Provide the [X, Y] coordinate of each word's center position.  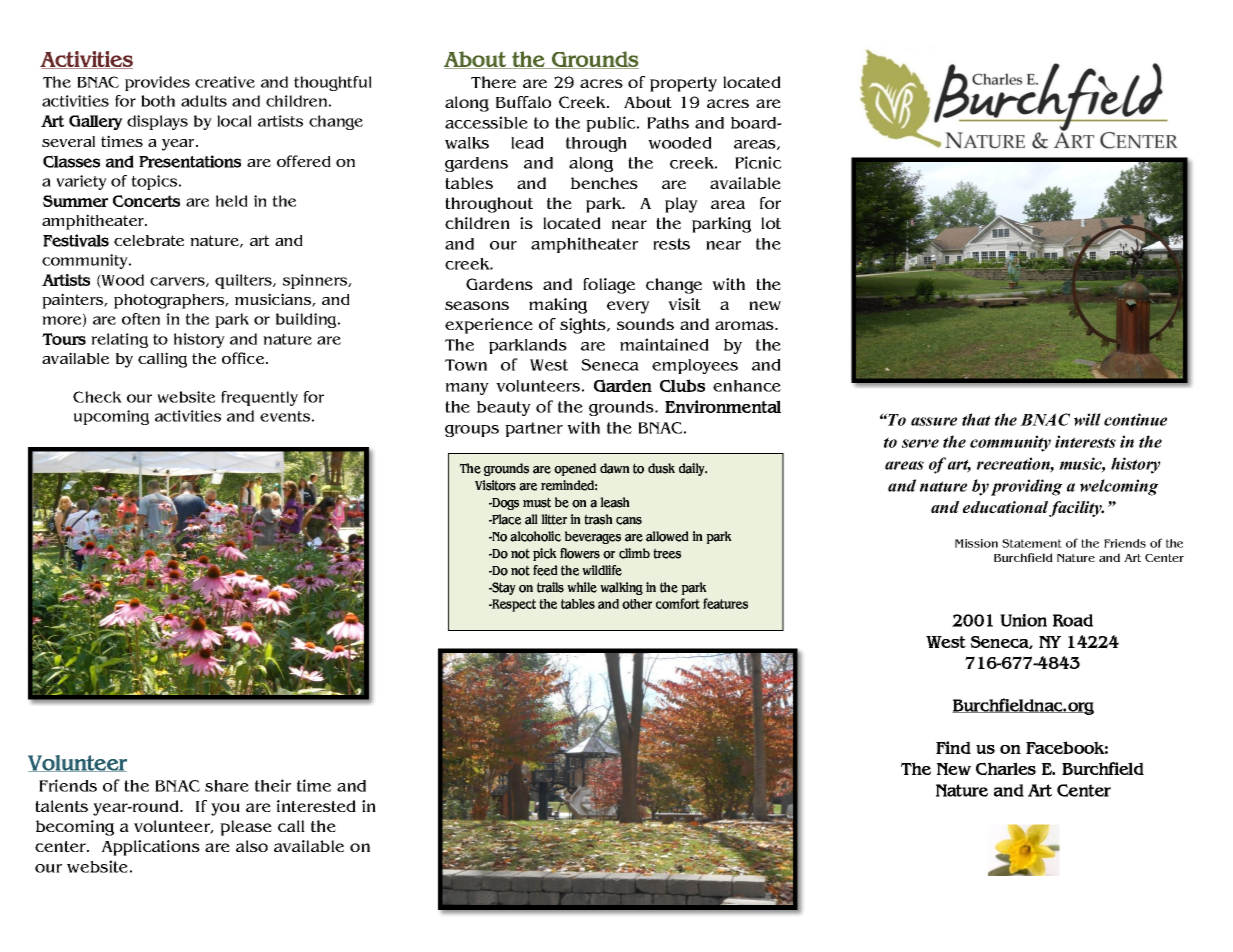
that [976, 419]
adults [204, 101]
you [225, 809]
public [612, 124]
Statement [1032, 543]
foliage [609, 286]
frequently [259, 398]
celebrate [149, 240]
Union [1023, 620]
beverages [593, 537]
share [227, 786]
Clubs [682, 386]
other [637, 604]
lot [771, 223]
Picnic [758, 162]
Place [505, 519]
